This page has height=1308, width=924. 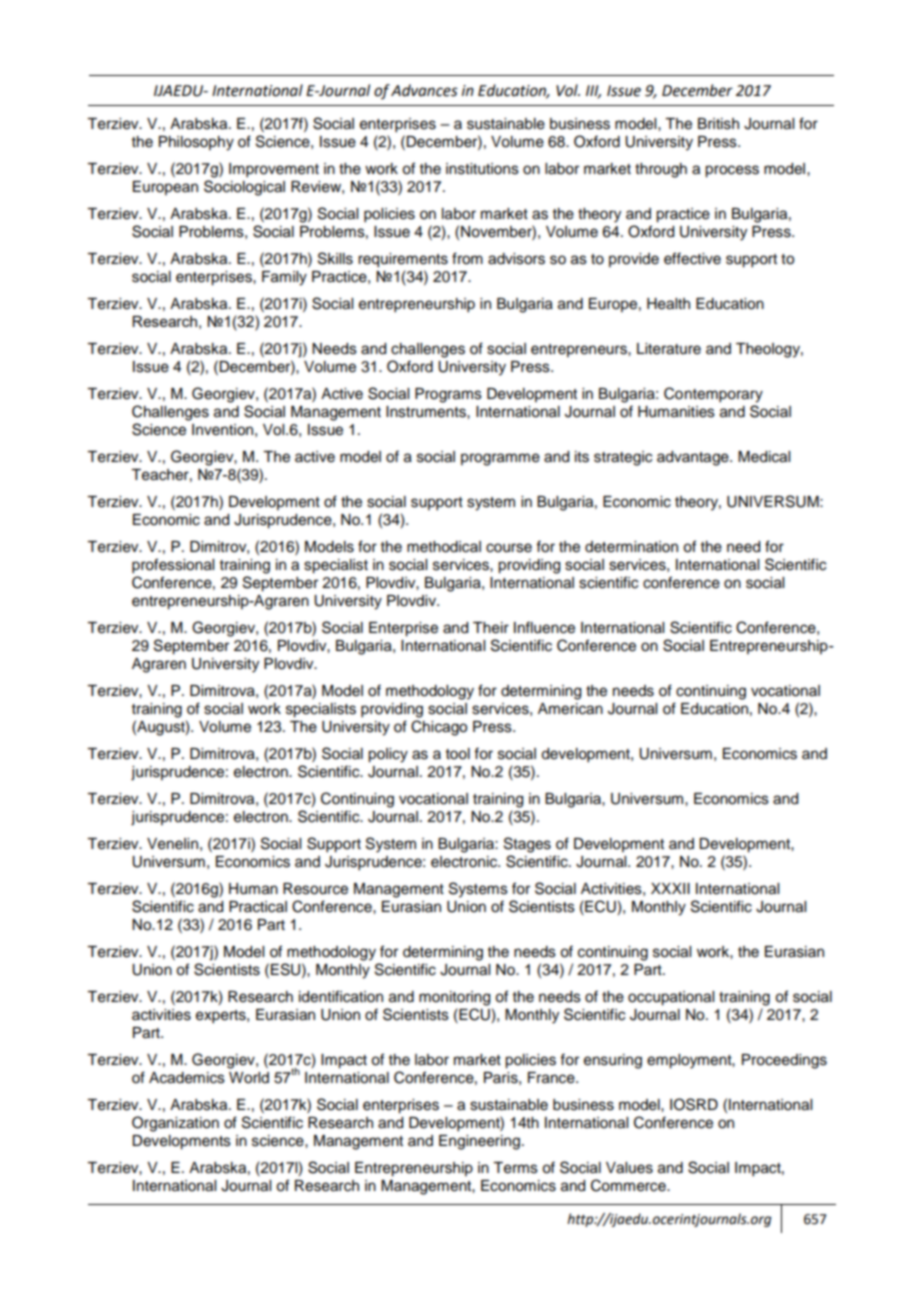 I want to click on institutions, so click(x=482, y=169).
